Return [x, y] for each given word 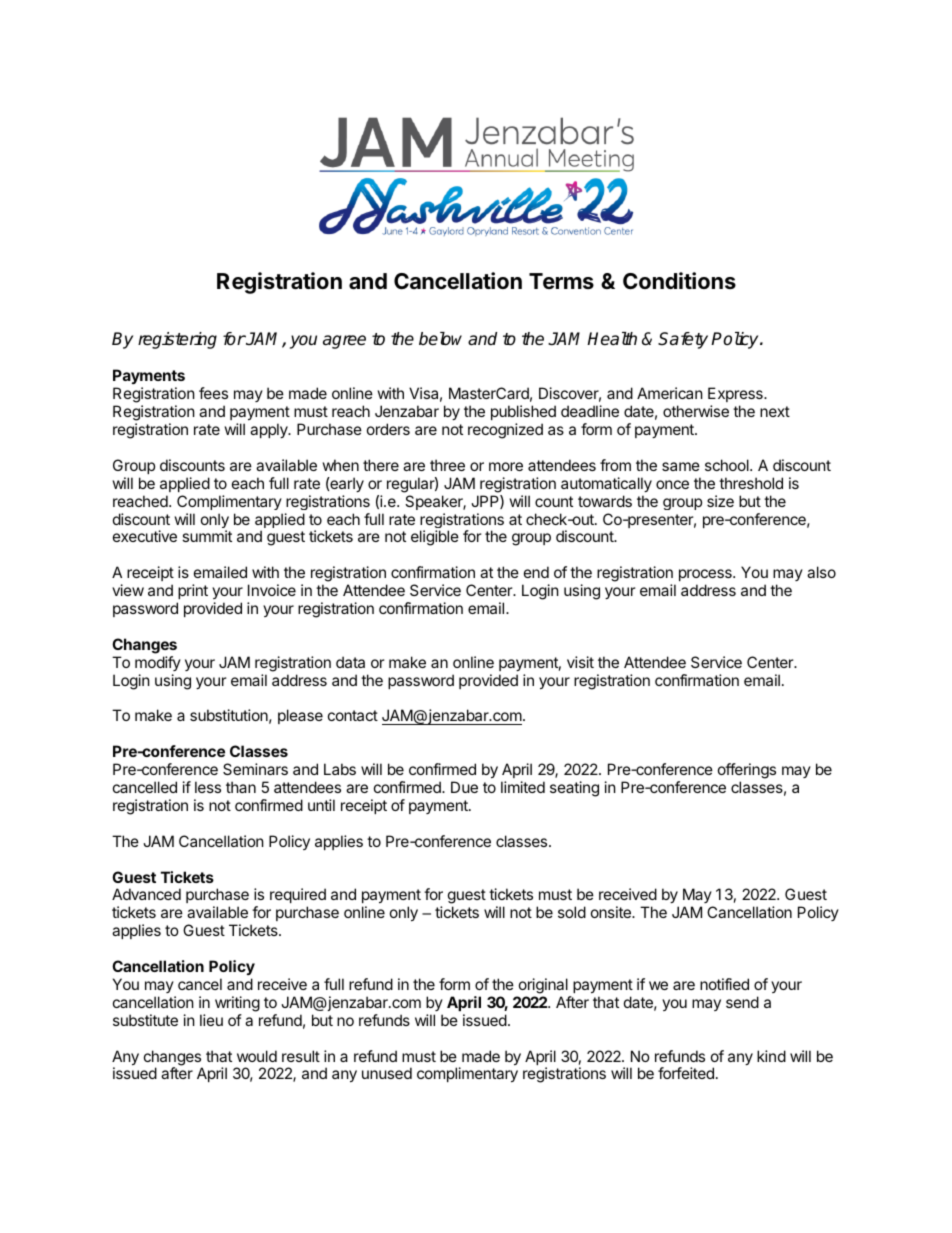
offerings [747, 771]
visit [580, 662]
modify [158, 663]
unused [387, 1073]
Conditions [679, 280]
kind [771, 1056]
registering [177, 340]
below [440, 339]
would [257, 1056]
